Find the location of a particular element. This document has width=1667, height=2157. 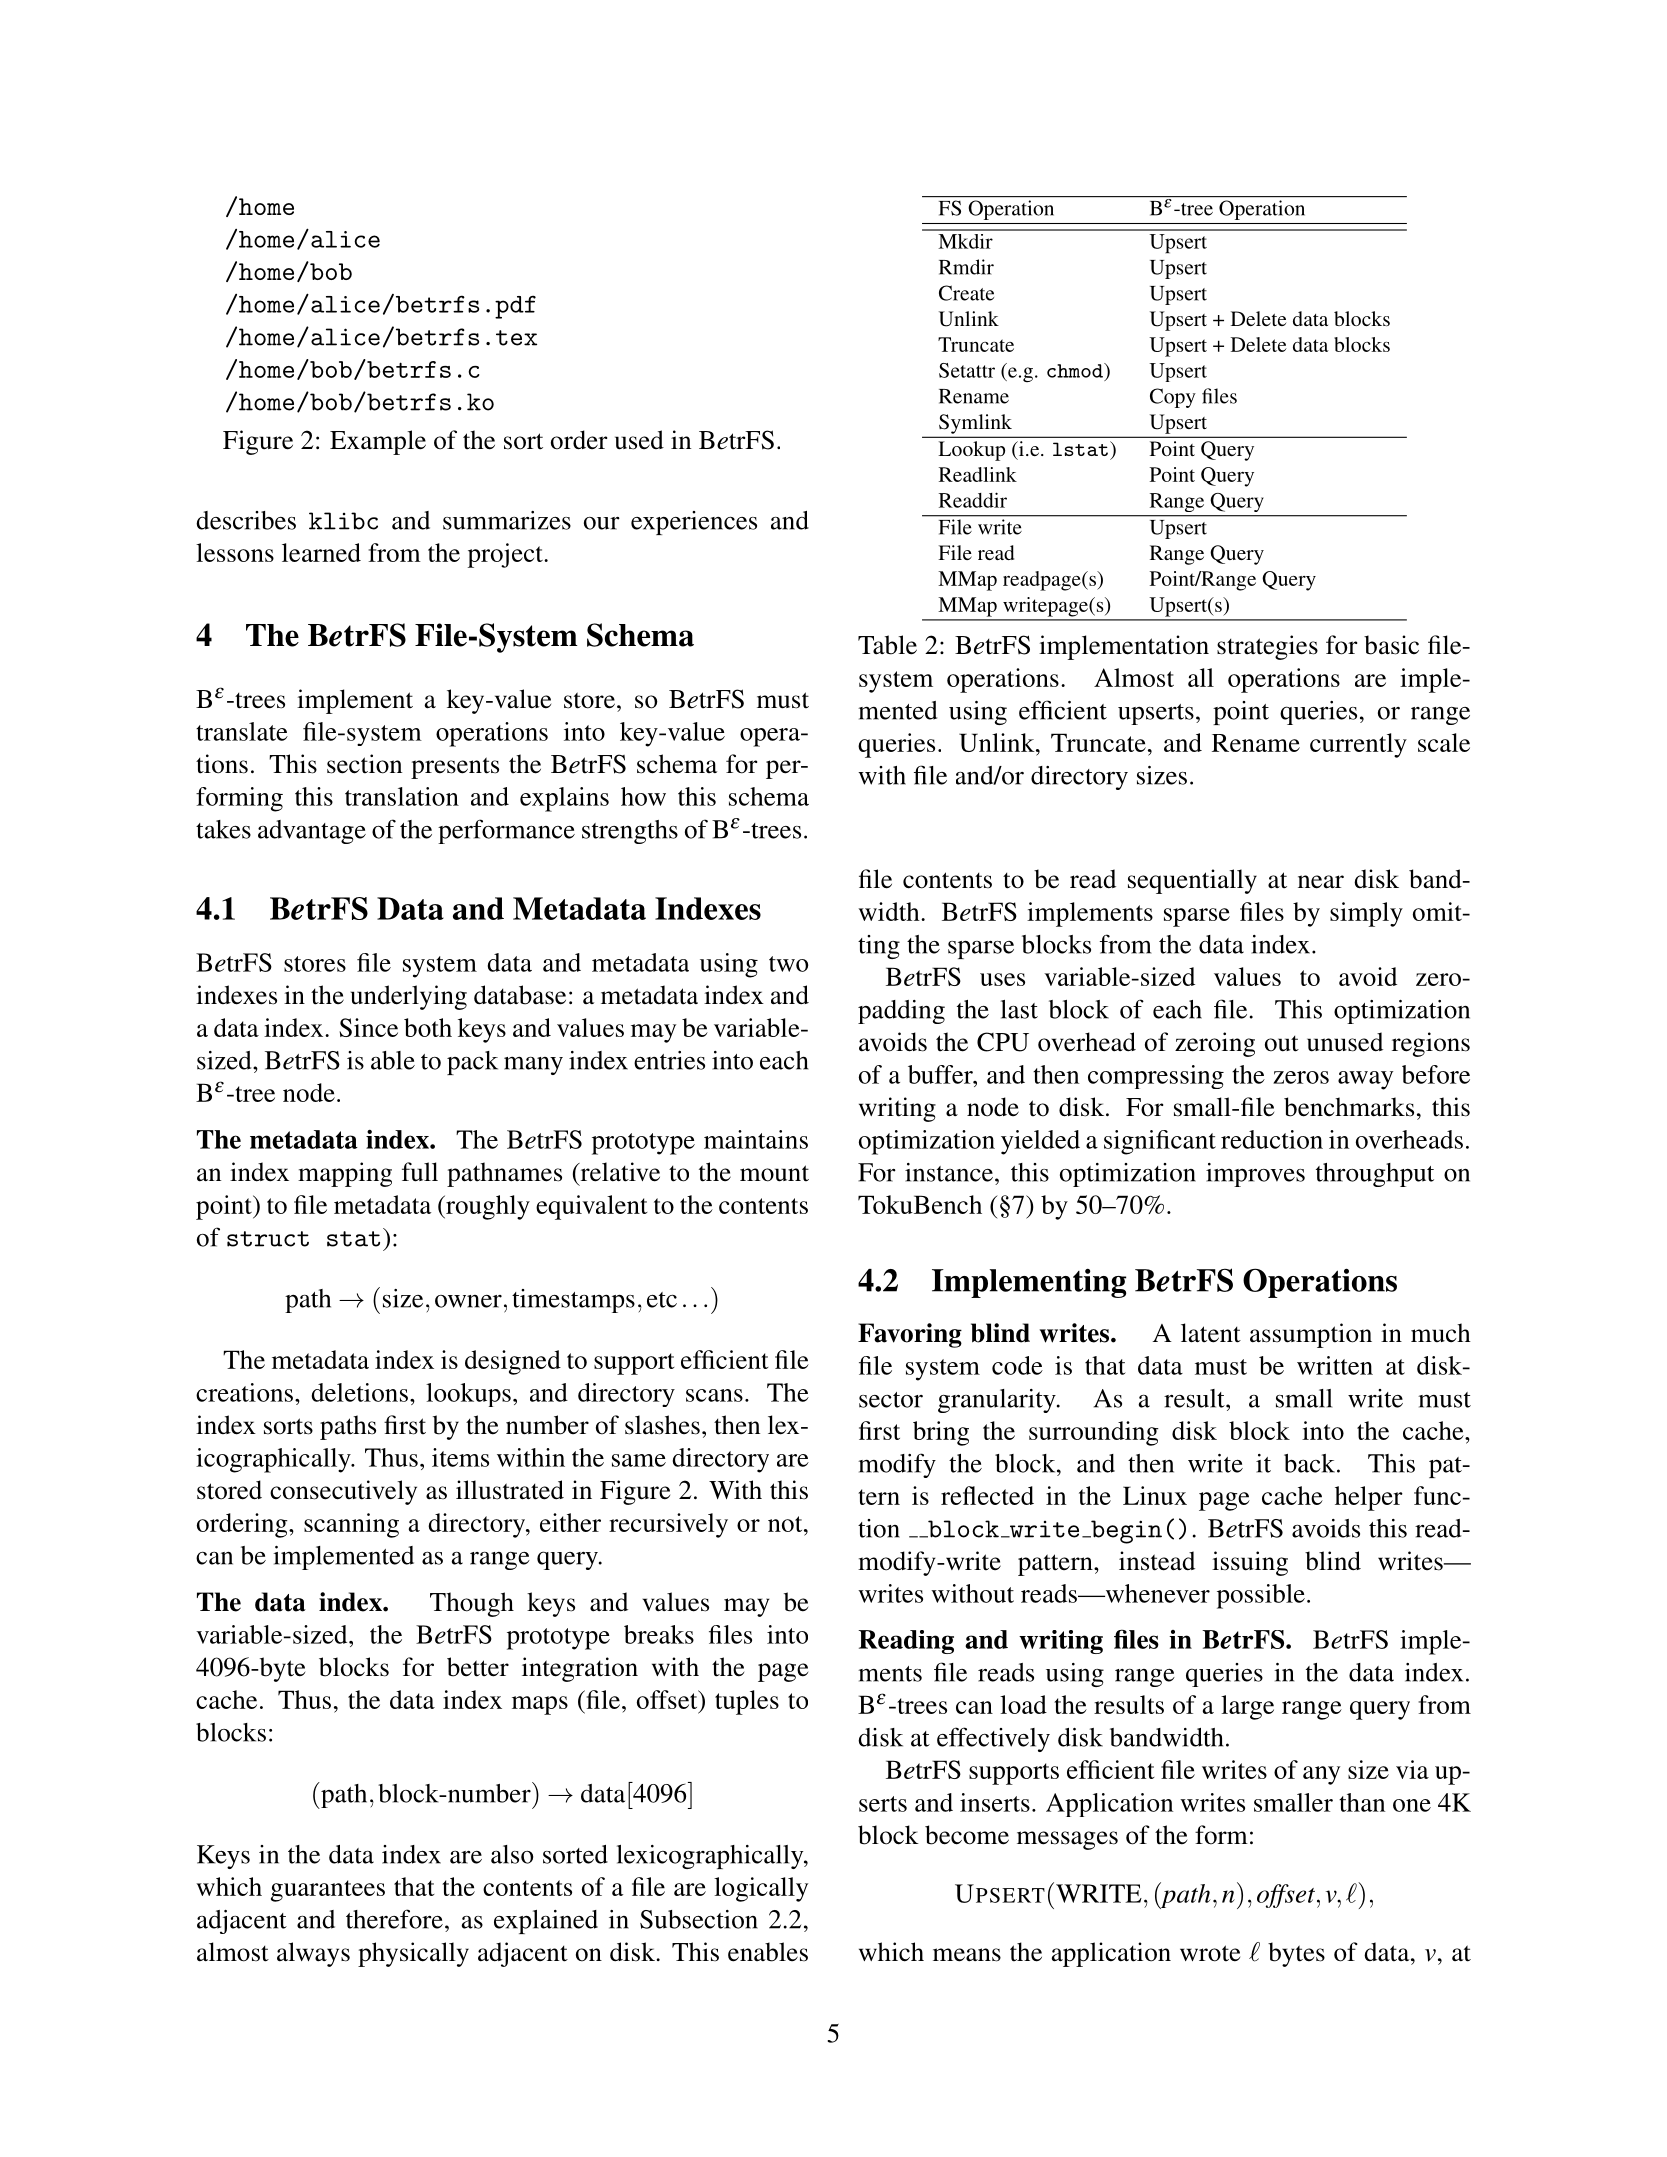

benchmarks is located at coordinates (1349, 1107).
